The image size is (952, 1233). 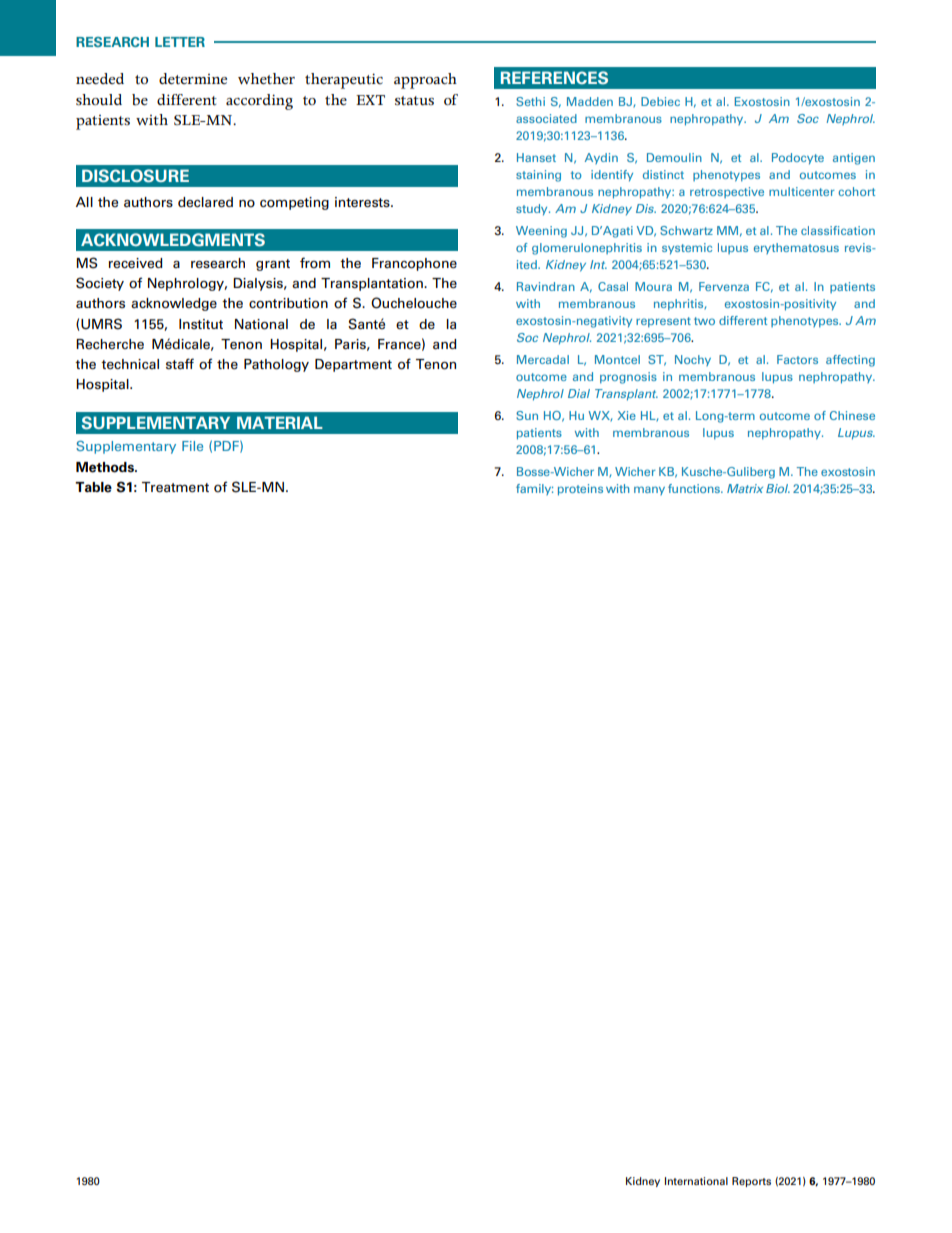 What do you see at coordinates (580, 490) in the screenshot?
I see `proteins` at bounding box center [580, 490].
